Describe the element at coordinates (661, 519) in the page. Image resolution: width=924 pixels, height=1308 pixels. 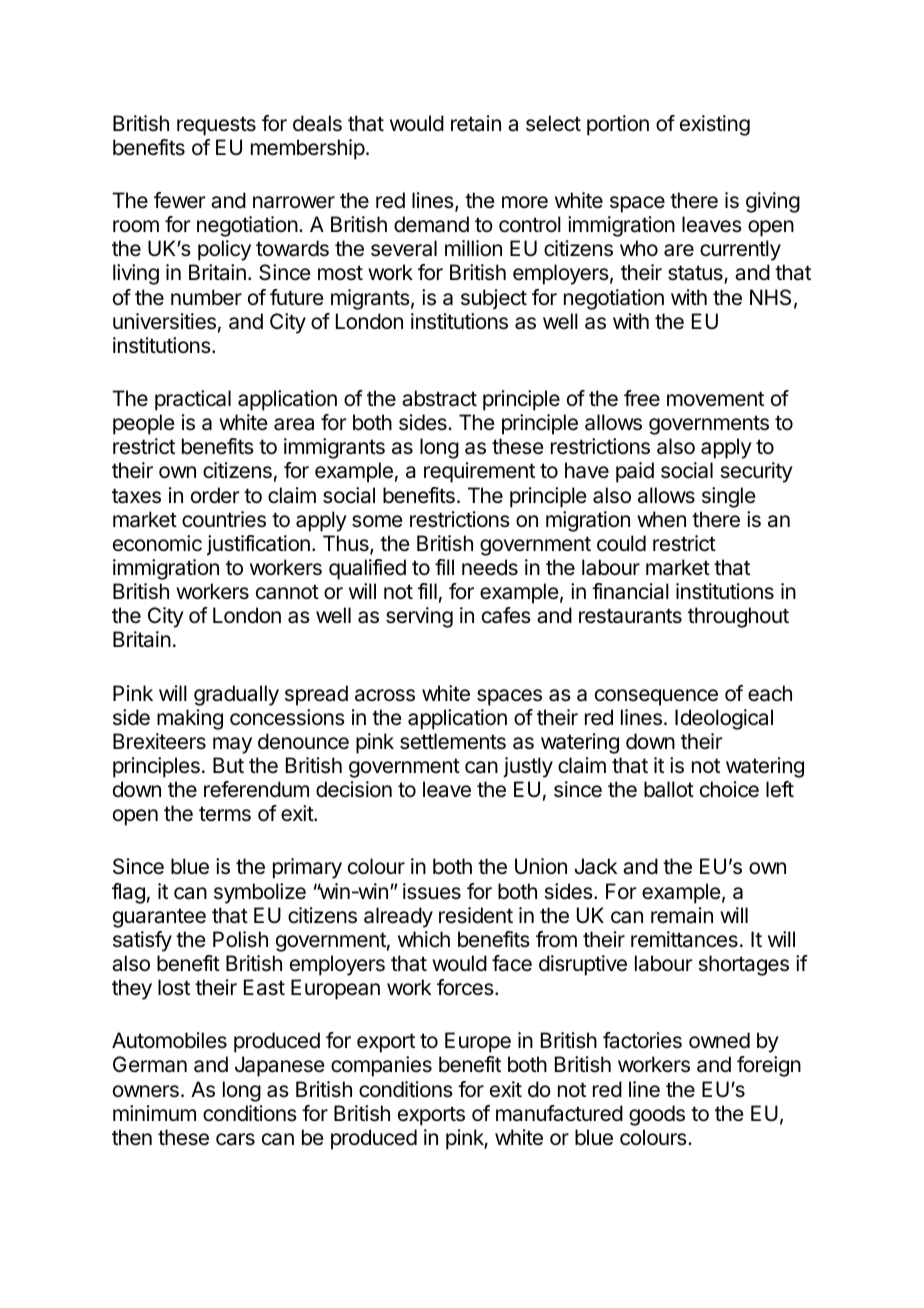
I see `when` at that location.
